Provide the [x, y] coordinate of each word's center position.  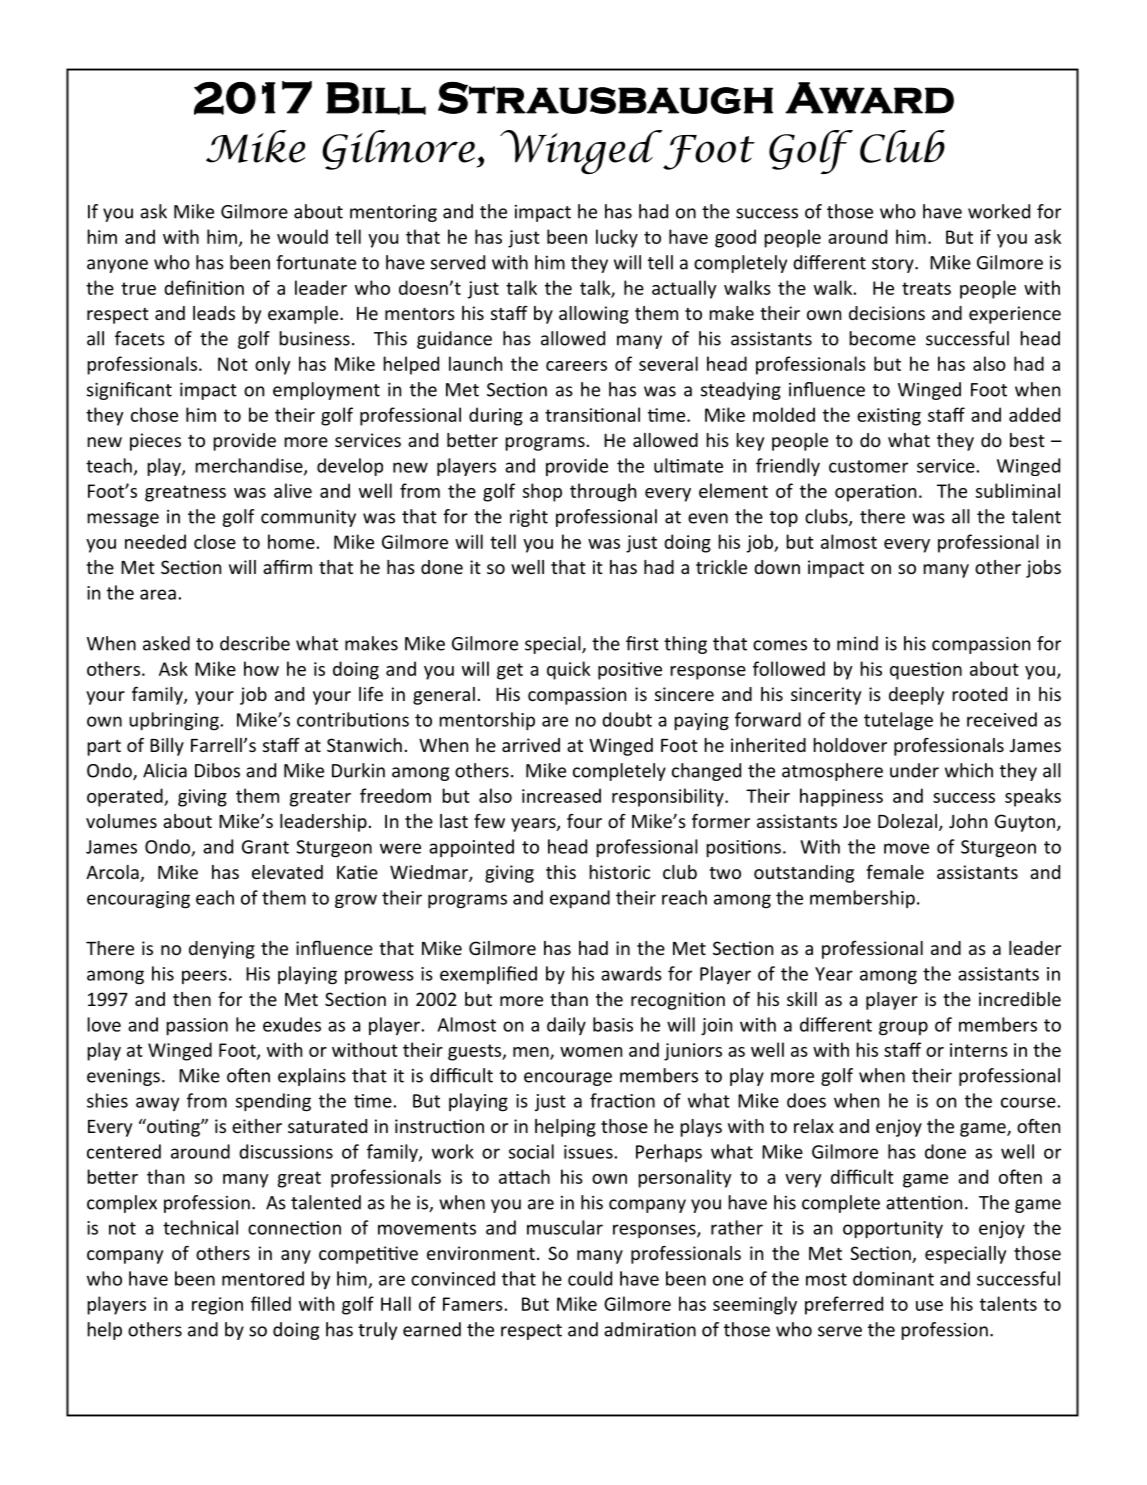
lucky [617, 238]
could [590, 1278]
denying [222, 950]
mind [857, 643]
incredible [1020, 999]
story [894, 265]
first [642, 643]
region [217, 1306]
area [158, 594]
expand [580, 899]
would [302, 236]
